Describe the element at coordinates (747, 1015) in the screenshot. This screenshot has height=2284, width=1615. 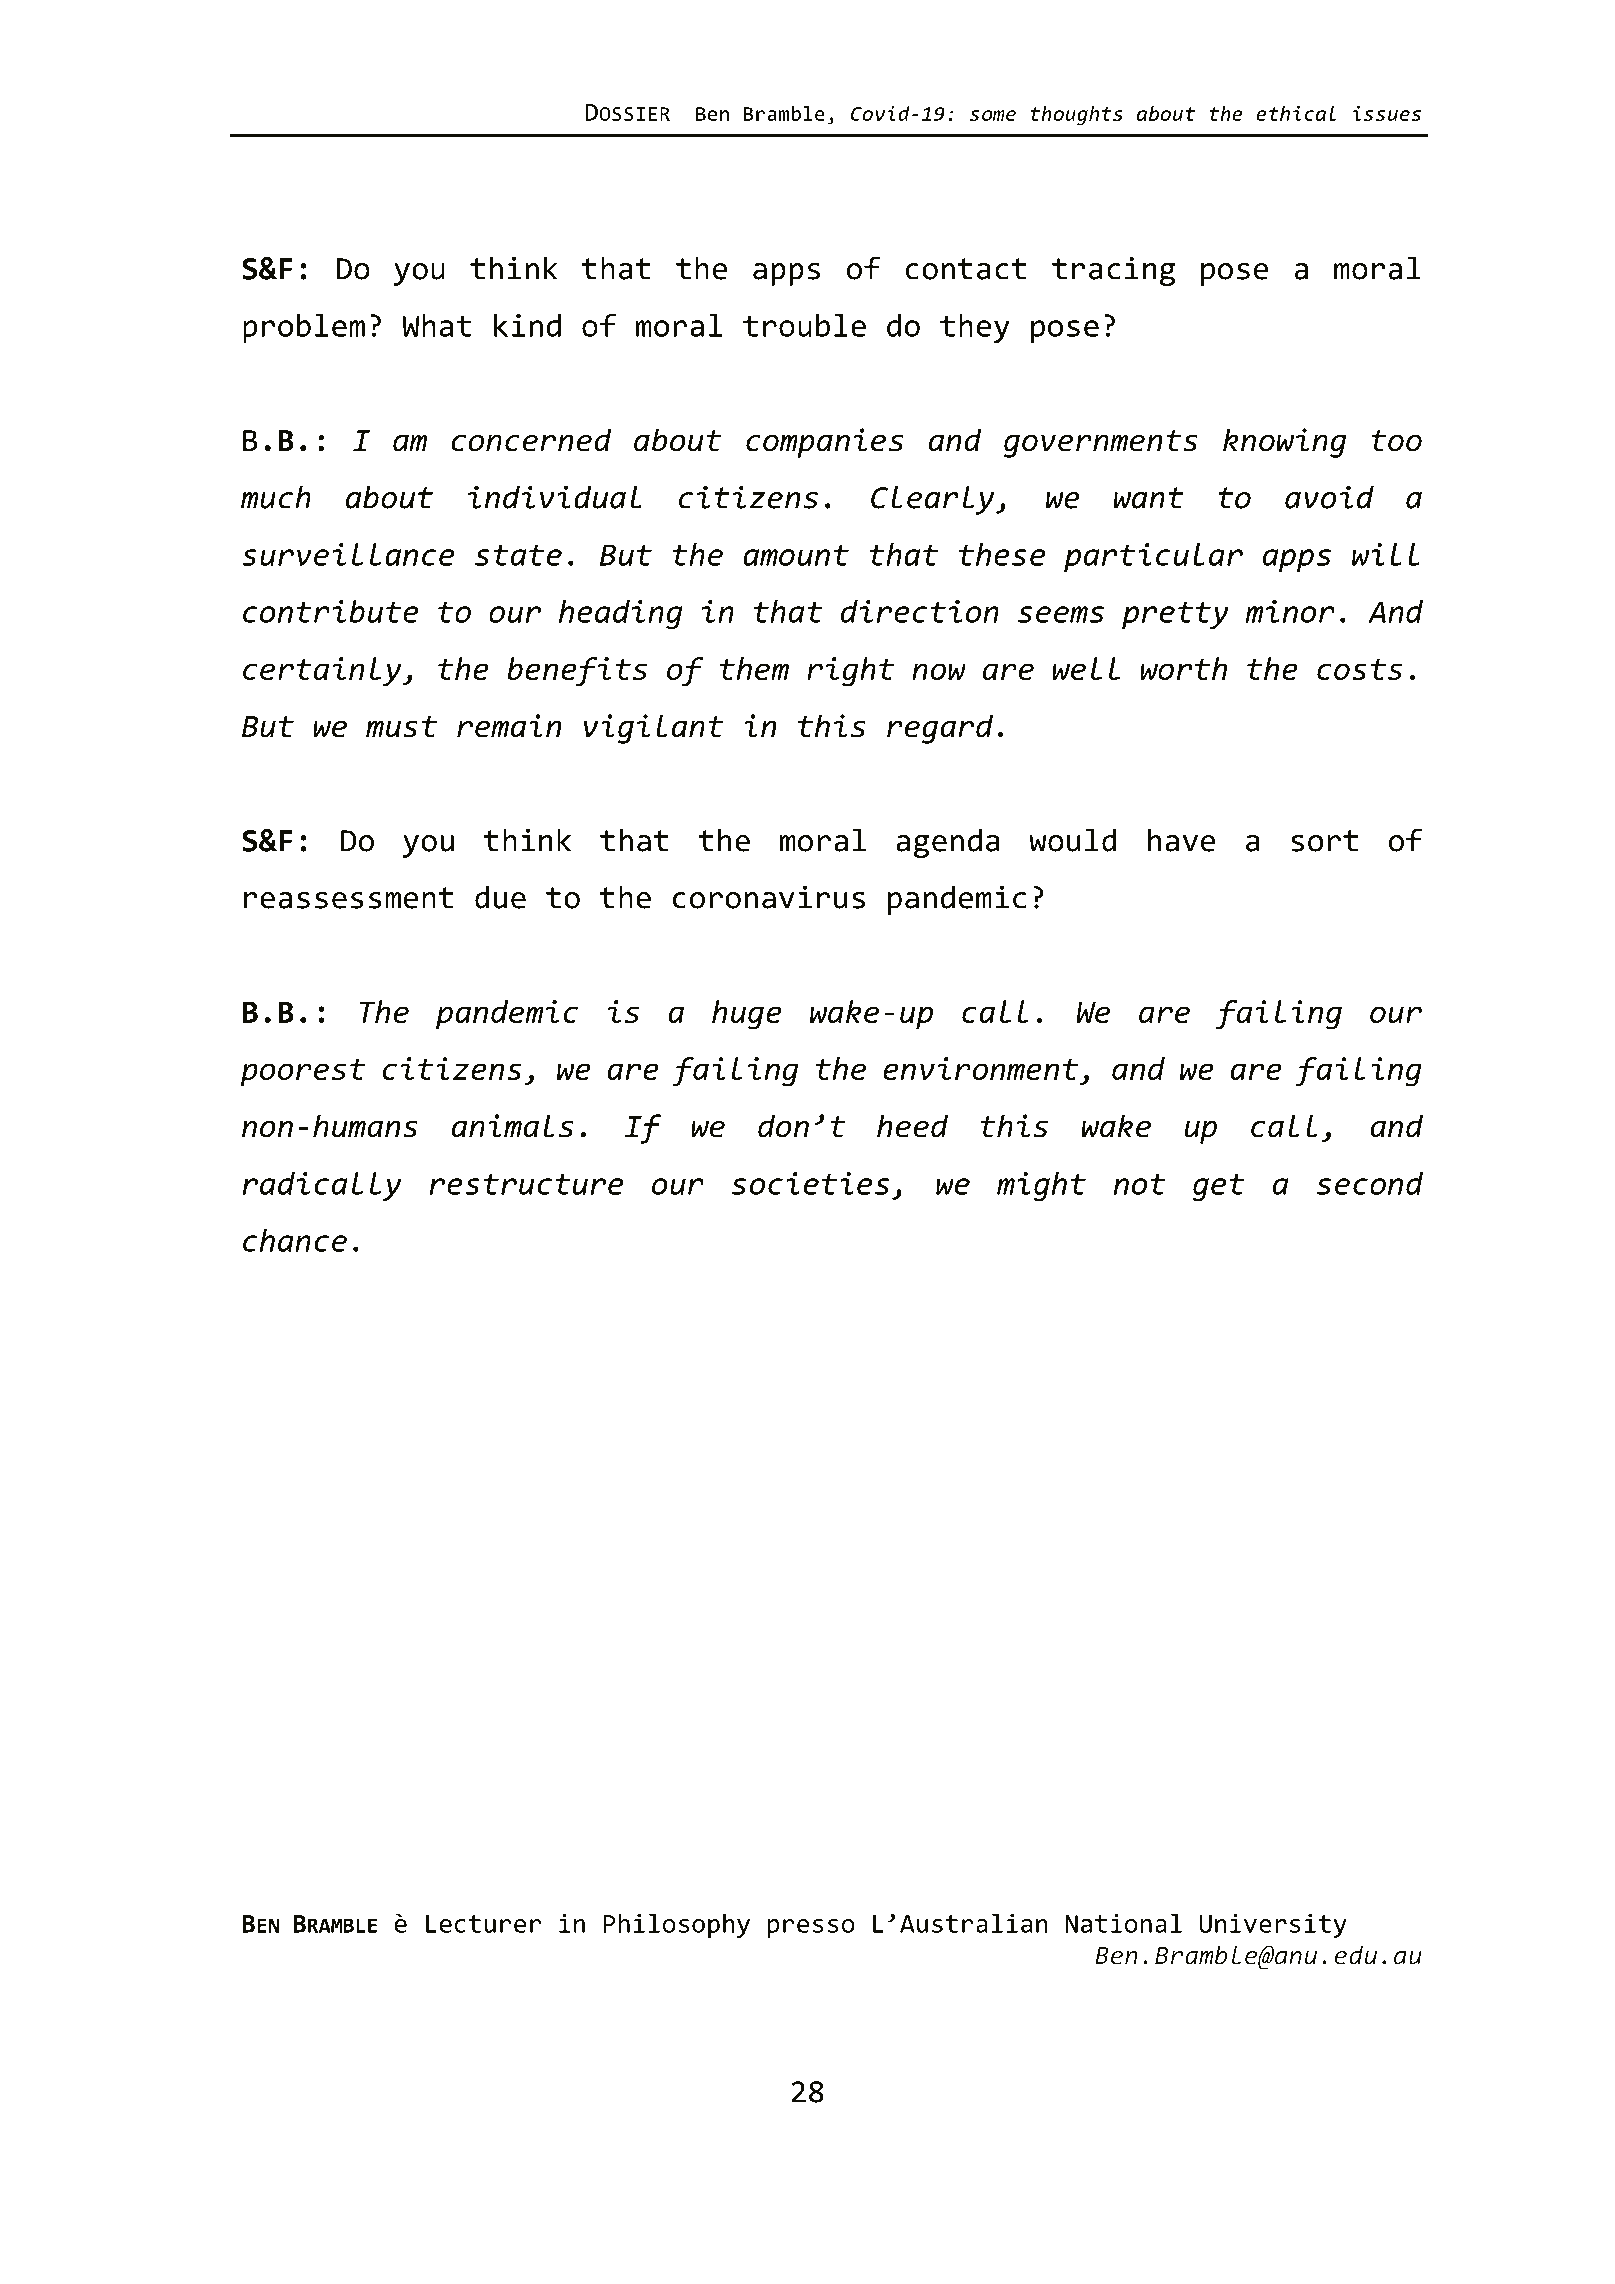
I see `huge` at that location.
